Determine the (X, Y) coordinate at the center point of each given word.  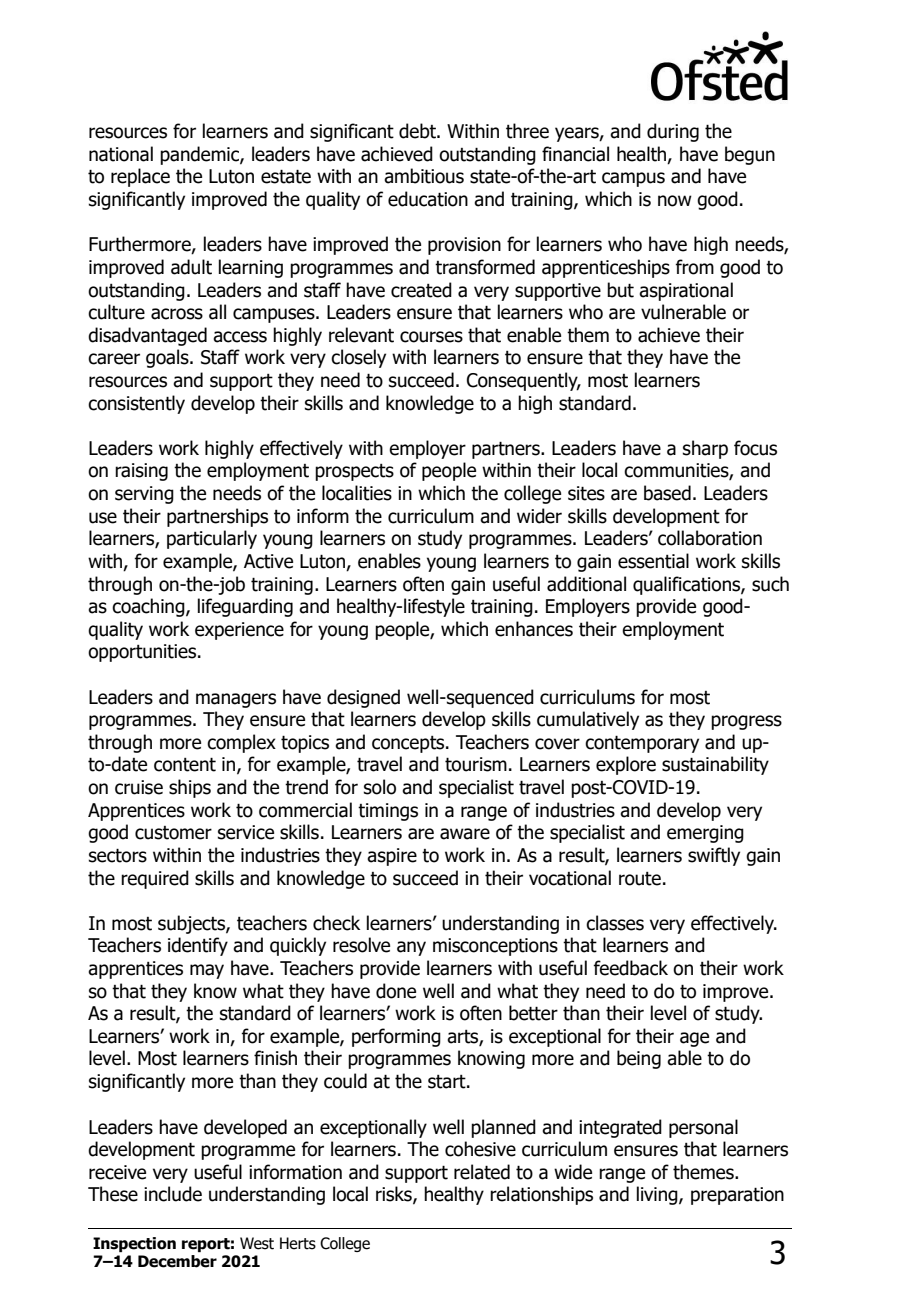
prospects (354, 472)
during (673, 132)
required (155, 879)
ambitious (424, 176)
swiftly (714, 856)
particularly (212, 539)
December (177, 1261)
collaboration (710, 538)
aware (465, 834)
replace (140, 177)
